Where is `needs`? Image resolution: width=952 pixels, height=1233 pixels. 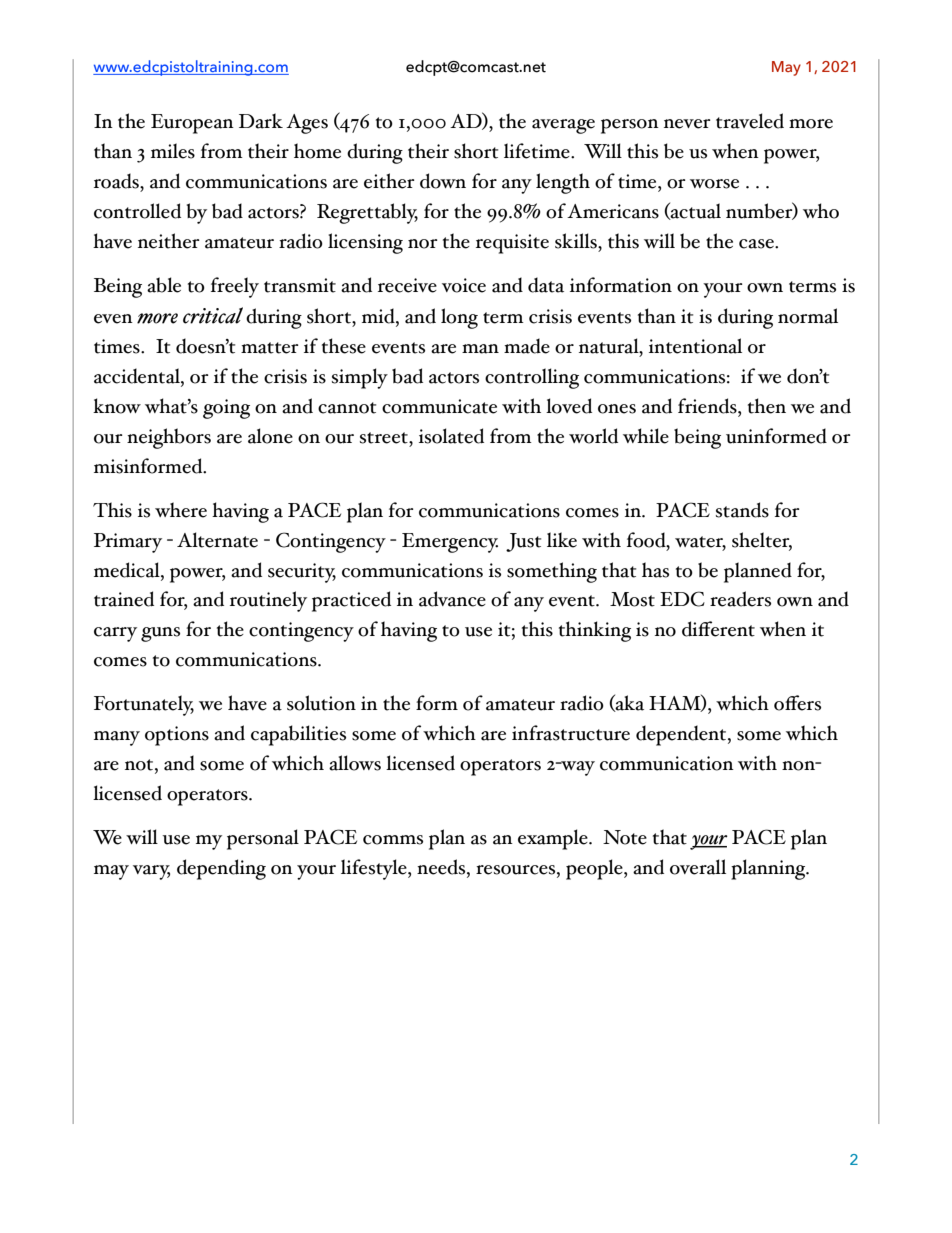 needs is located at coordinates (442, 868).
